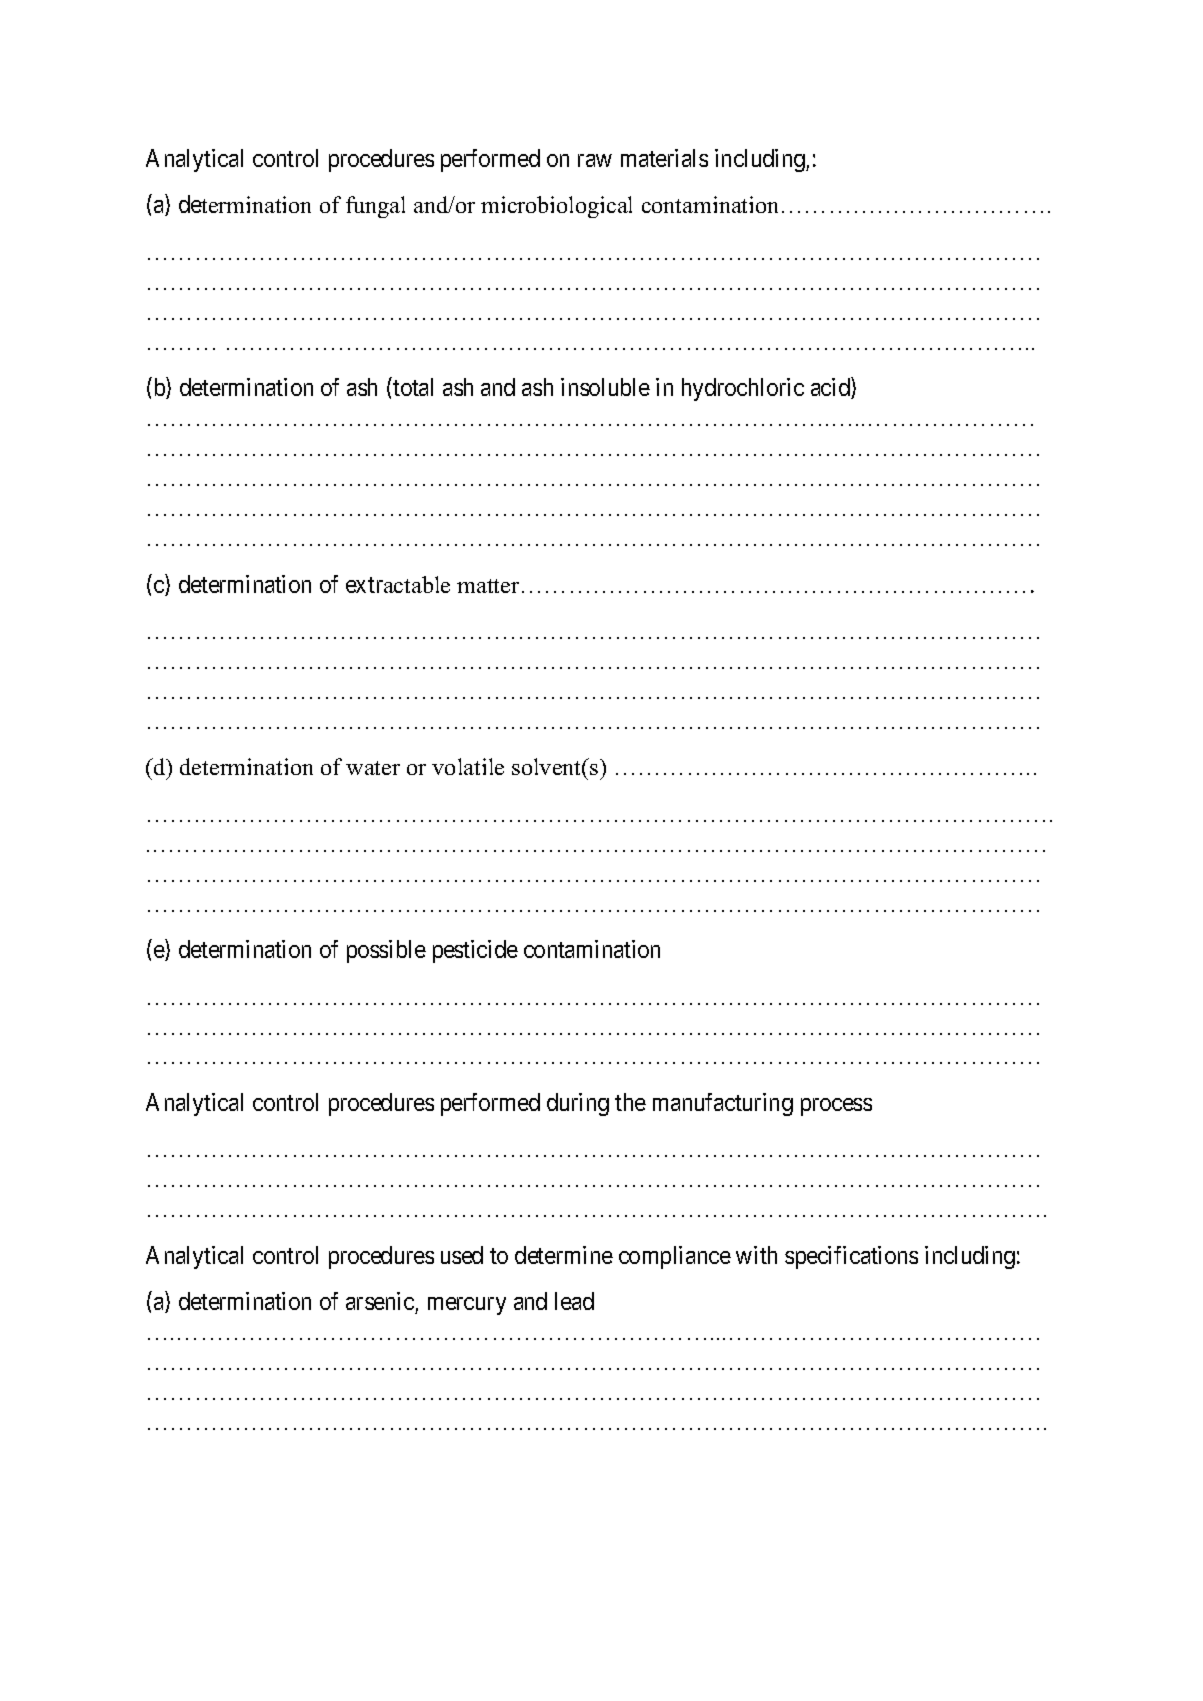 The height and width of the page is (1701, 1203). I want to click on materials, so click(664, 158).
